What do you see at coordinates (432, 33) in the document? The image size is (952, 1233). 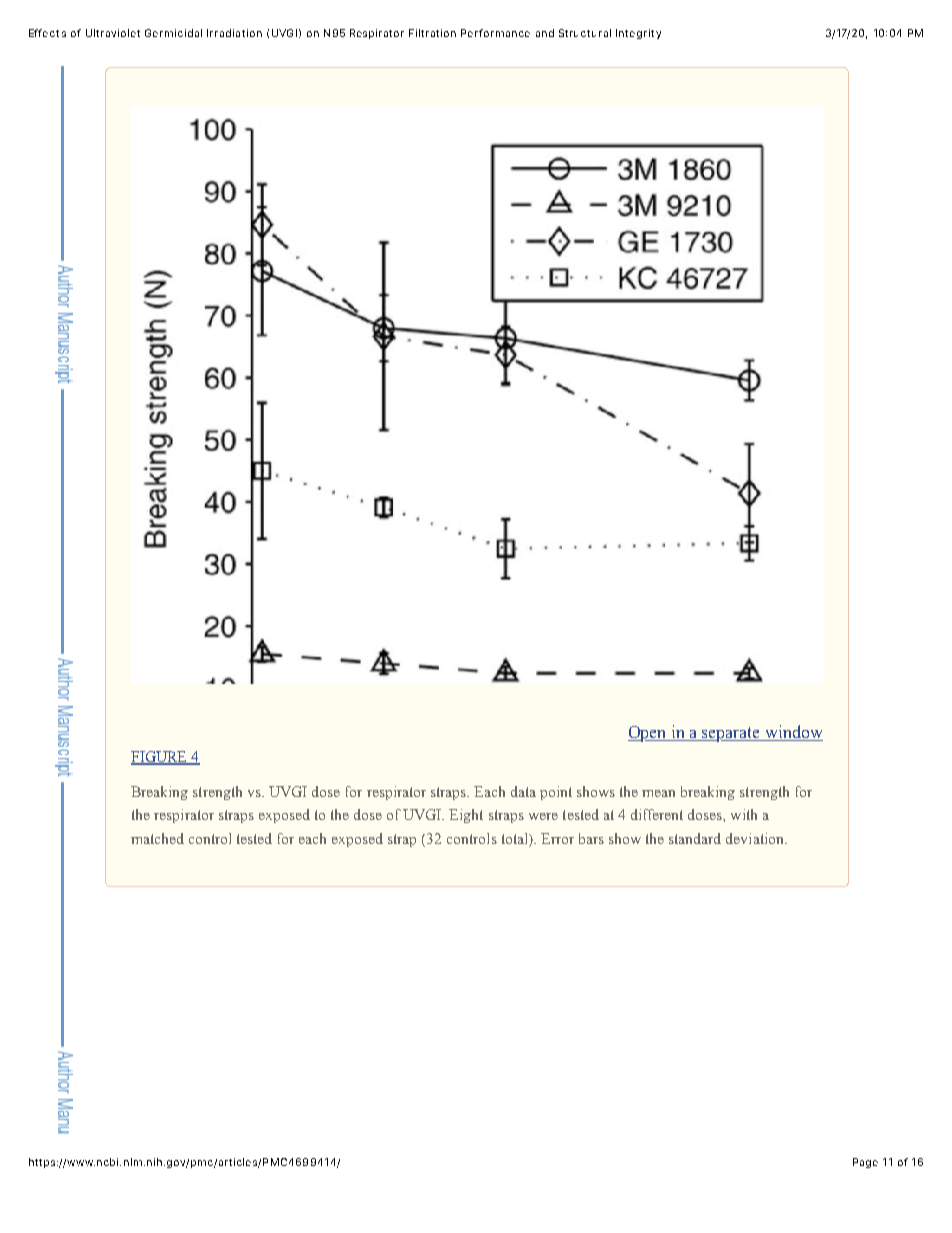 I see `Filtration` at bounding box center [432, 33].
